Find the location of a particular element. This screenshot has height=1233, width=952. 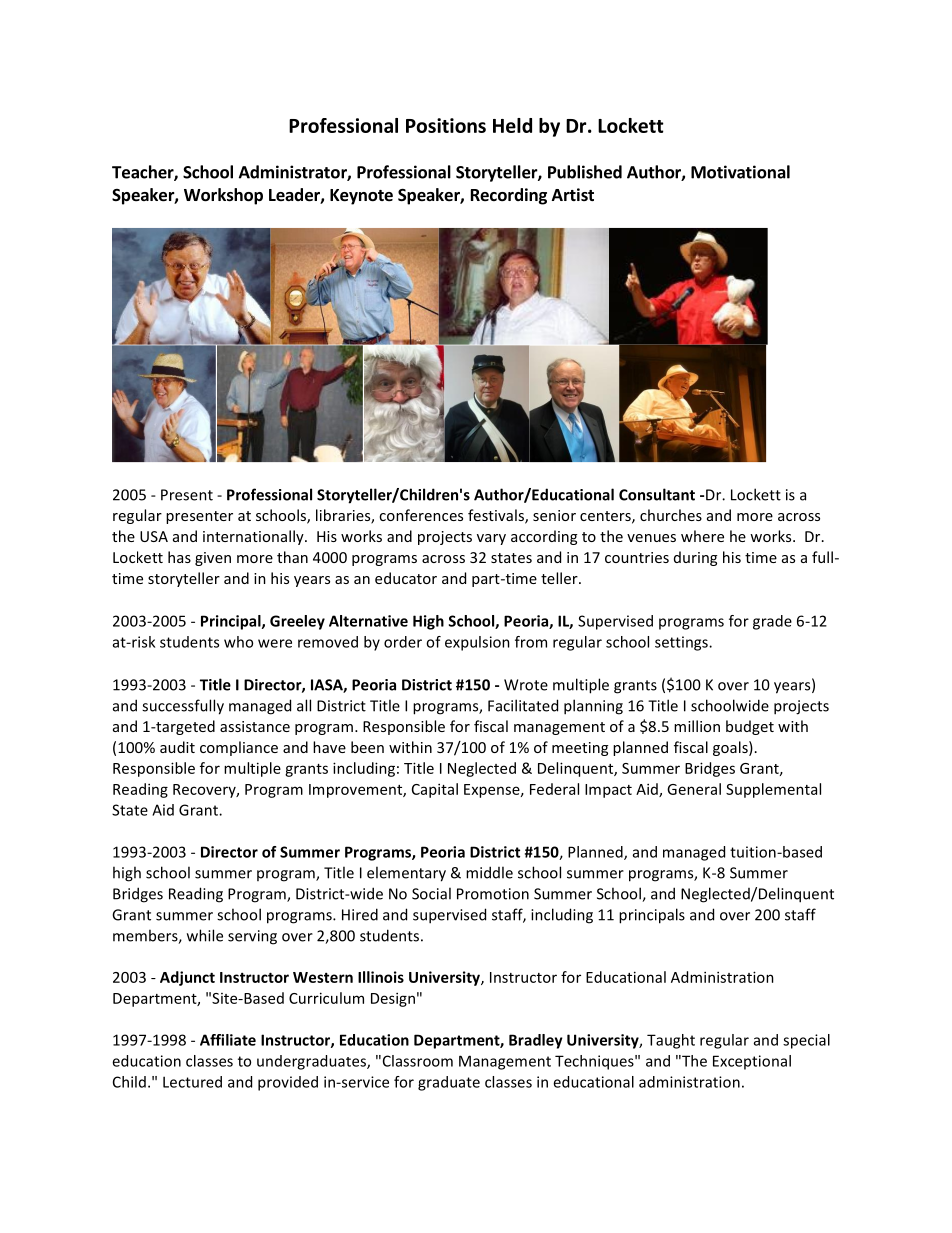

Affiliate is located at coordinates (228, 1040).
